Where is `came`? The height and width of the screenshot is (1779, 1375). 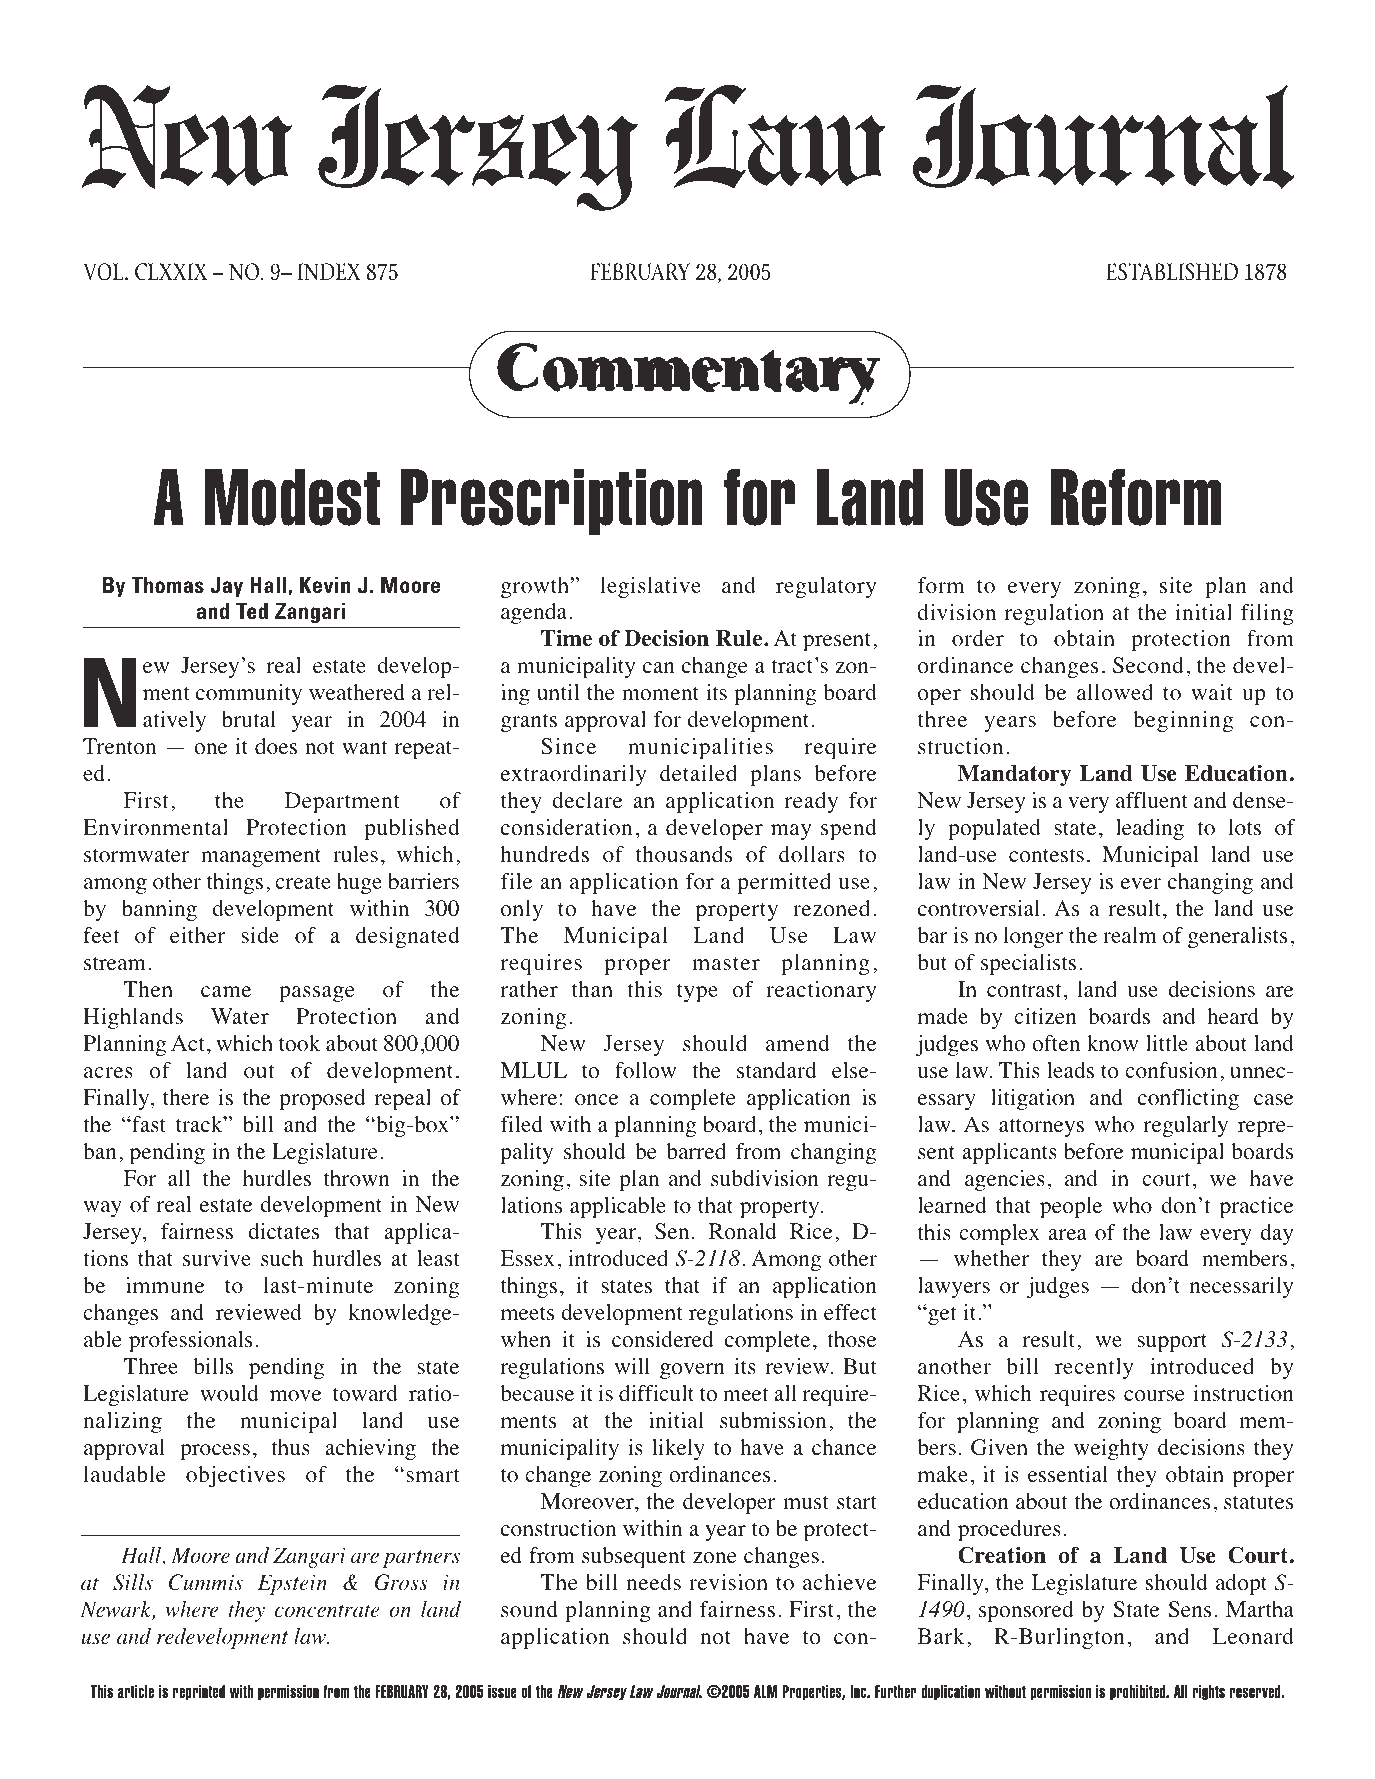
came is located at coordinates (226, 992).
